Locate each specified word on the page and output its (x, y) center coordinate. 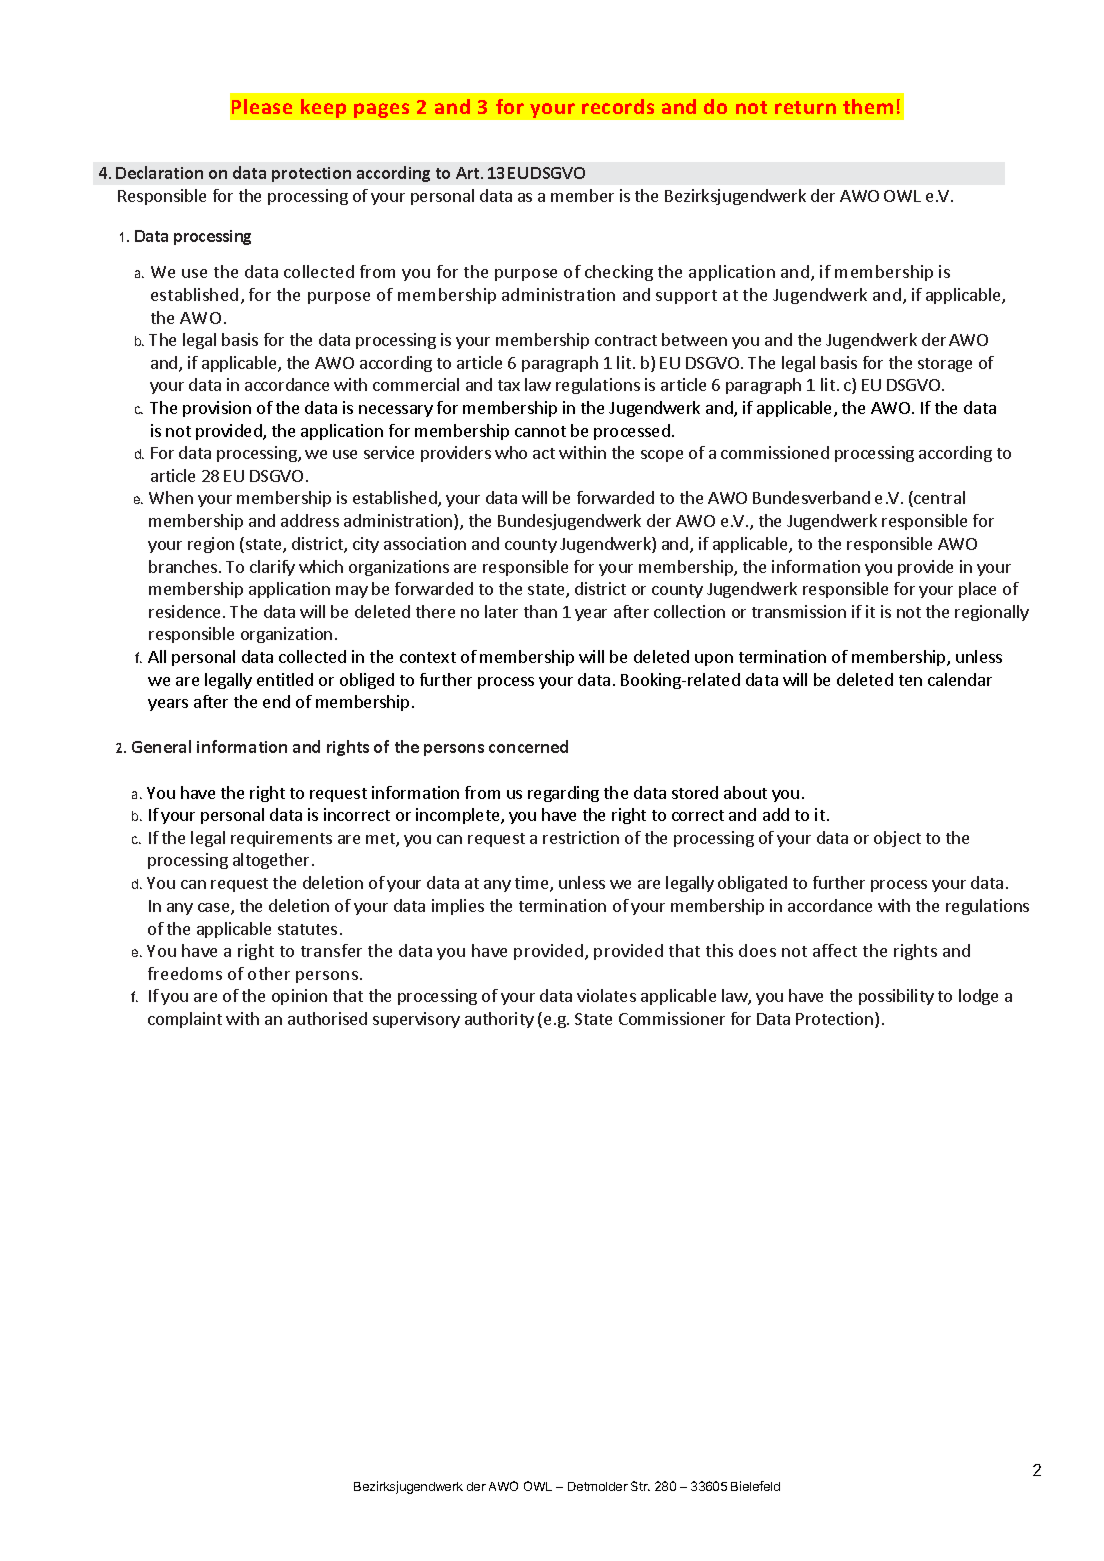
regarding (563, 794)
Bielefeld (755, 1486)
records (618, 106)
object (897, 839)
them (868, 106)
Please (262, 106)
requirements (281, 839)
